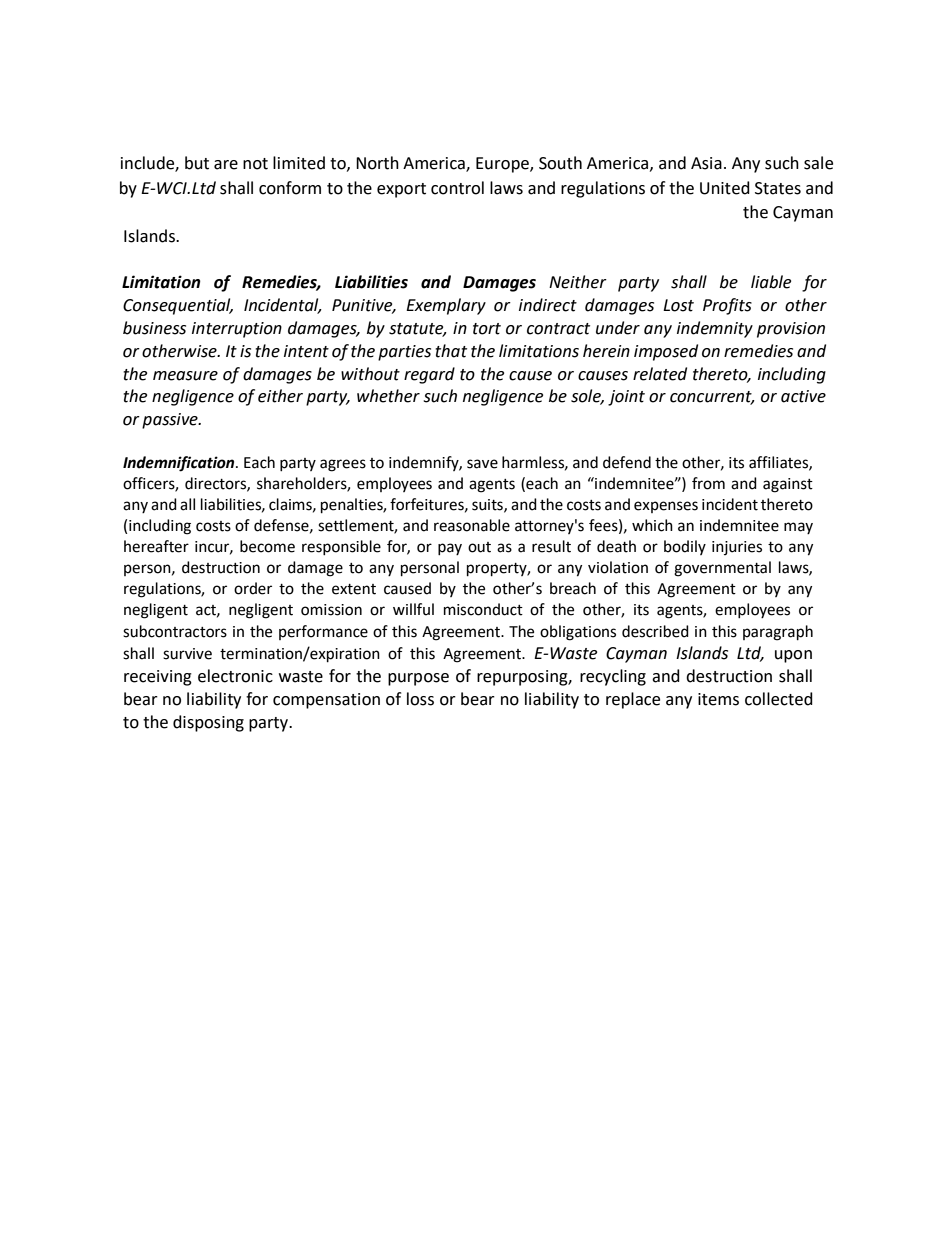  What do you see at coordinates (482, 464) in the image?
I see `save` at bounding box center [482, 464].
